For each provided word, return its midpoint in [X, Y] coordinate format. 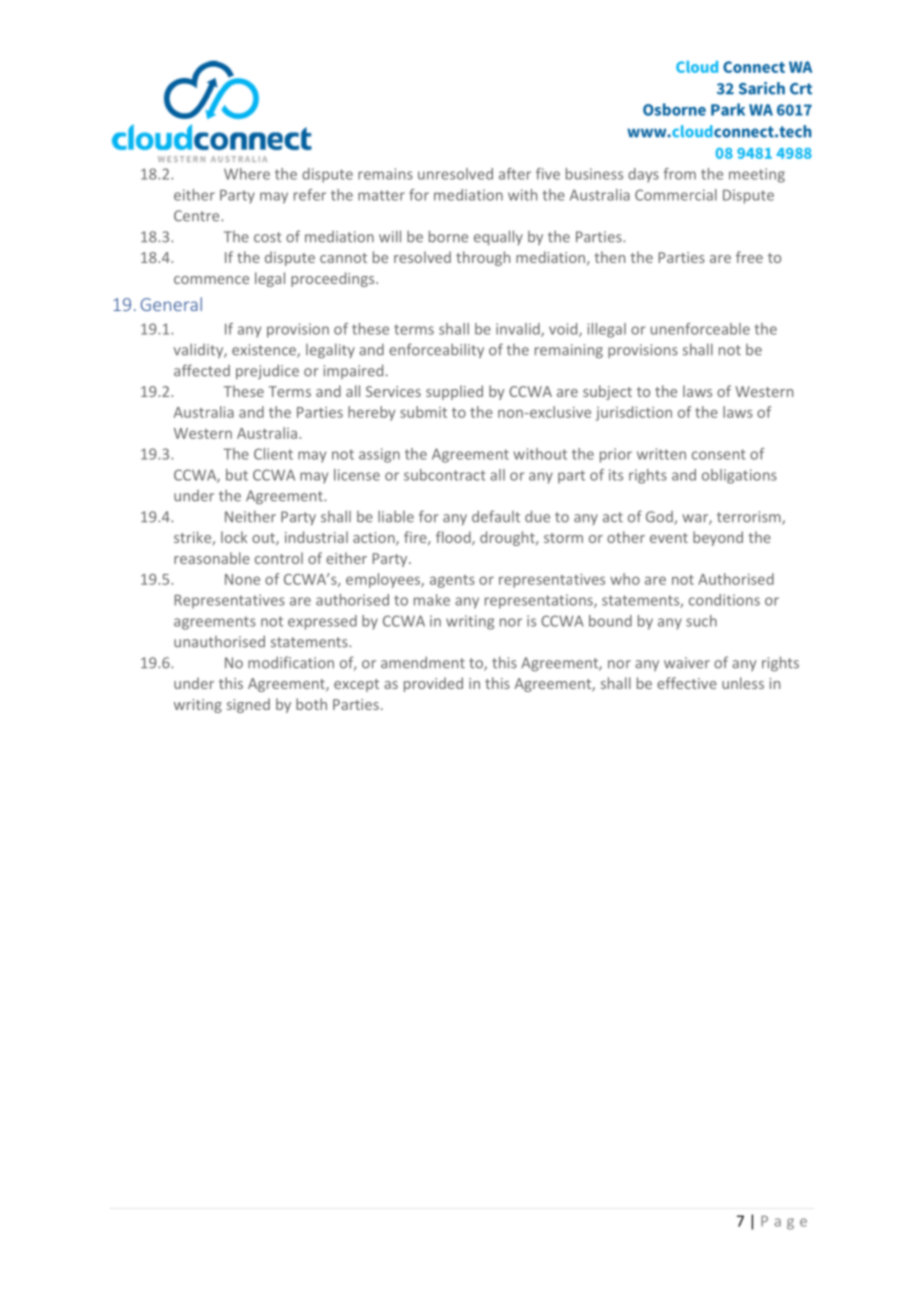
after [515, 174]
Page [784, 1223]
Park [728, 109]
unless [743, 683]
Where [247, 174]
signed [248, 705]
